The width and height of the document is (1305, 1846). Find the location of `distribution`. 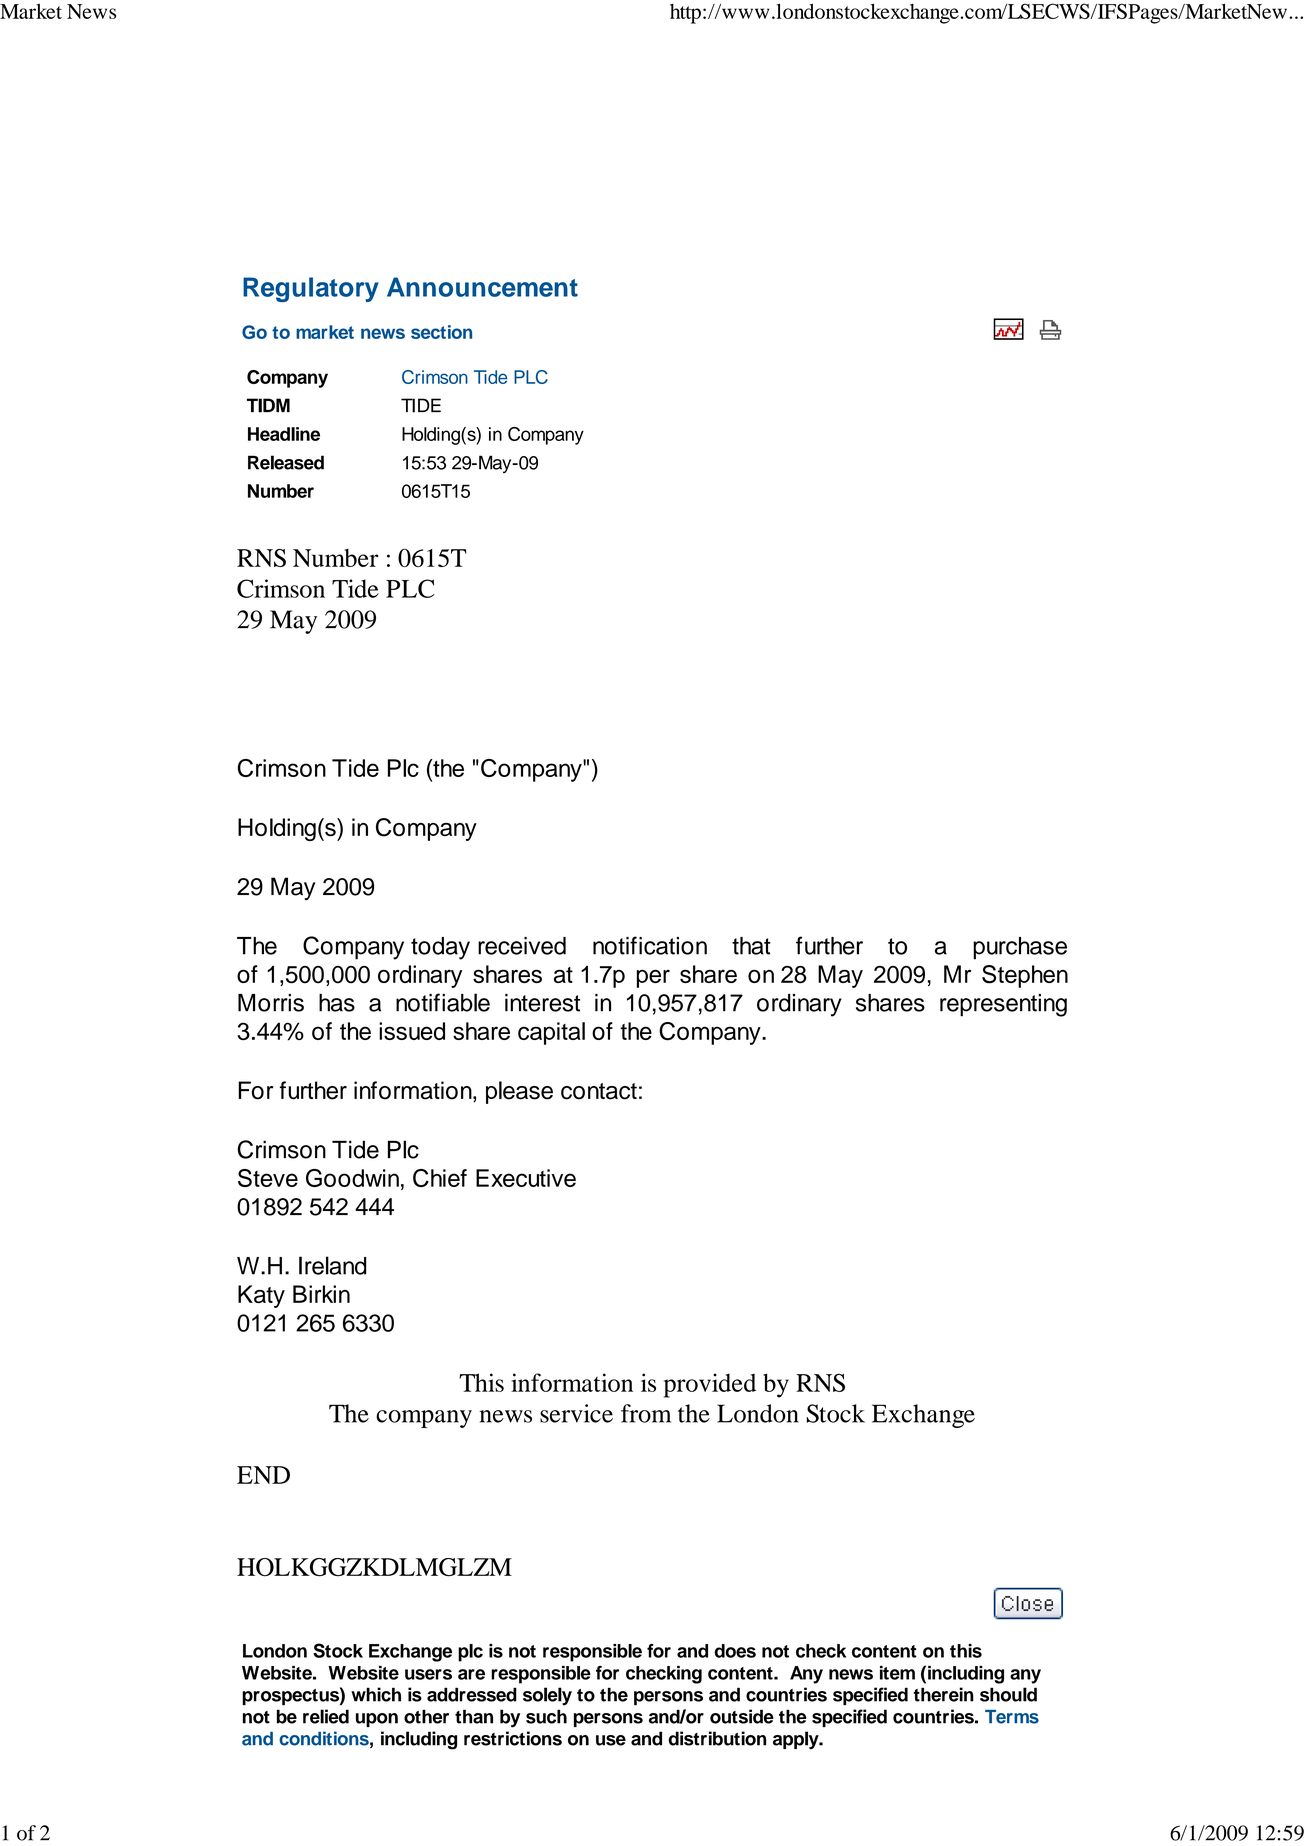

distribution is located at coordinates (717, 1738).
